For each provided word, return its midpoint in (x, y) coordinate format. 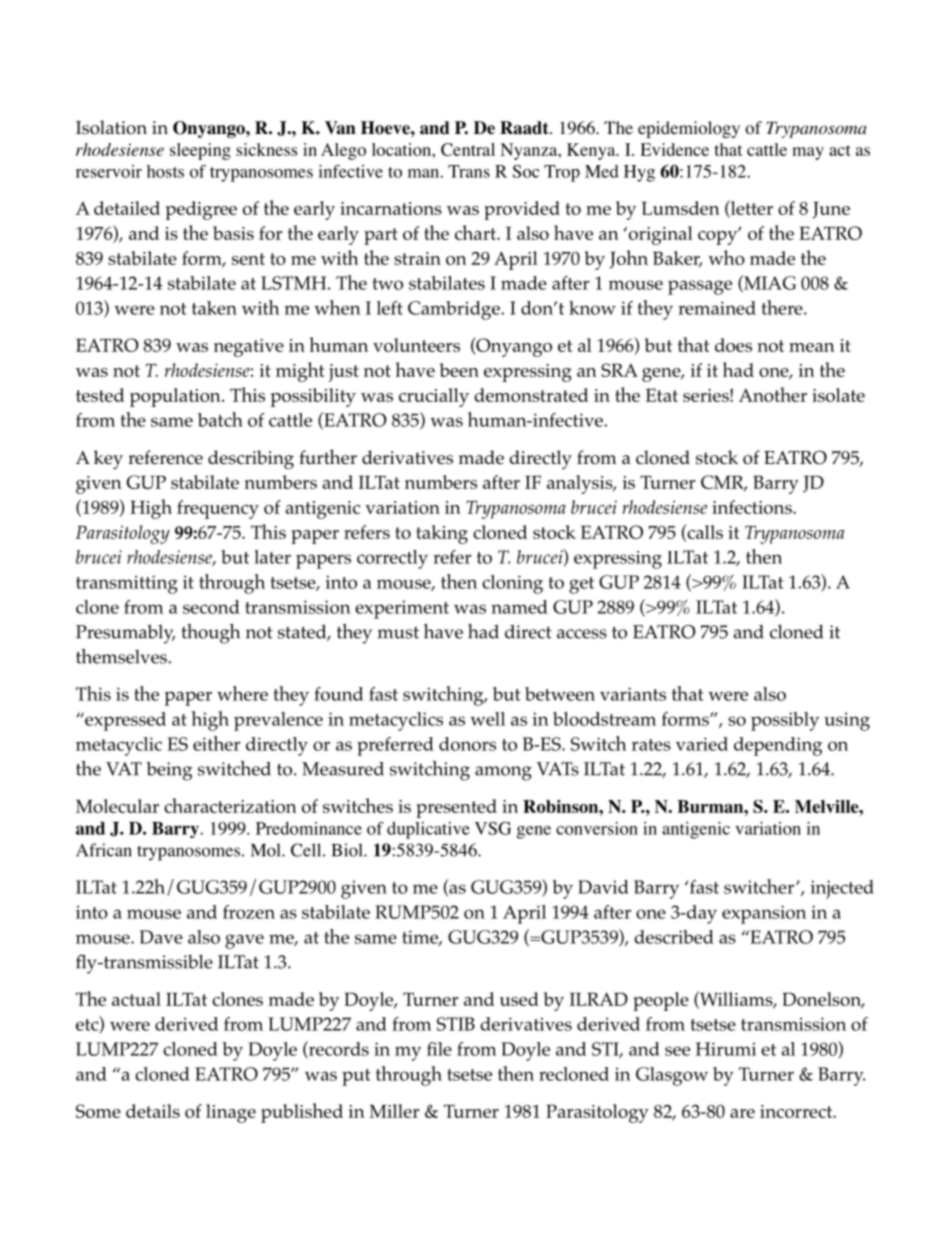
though (210, 634)
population (176, 397)
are (742, 1113)
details (153, 1111)
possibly (785, 721)
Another (773, 394)
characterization (230, 805)
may (808, 153)
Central (468, 149)
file (439, 1049)
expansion (764, 914)
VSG (493, 828)
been (459, 370)
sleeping (200, 151)
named (519, 607)
